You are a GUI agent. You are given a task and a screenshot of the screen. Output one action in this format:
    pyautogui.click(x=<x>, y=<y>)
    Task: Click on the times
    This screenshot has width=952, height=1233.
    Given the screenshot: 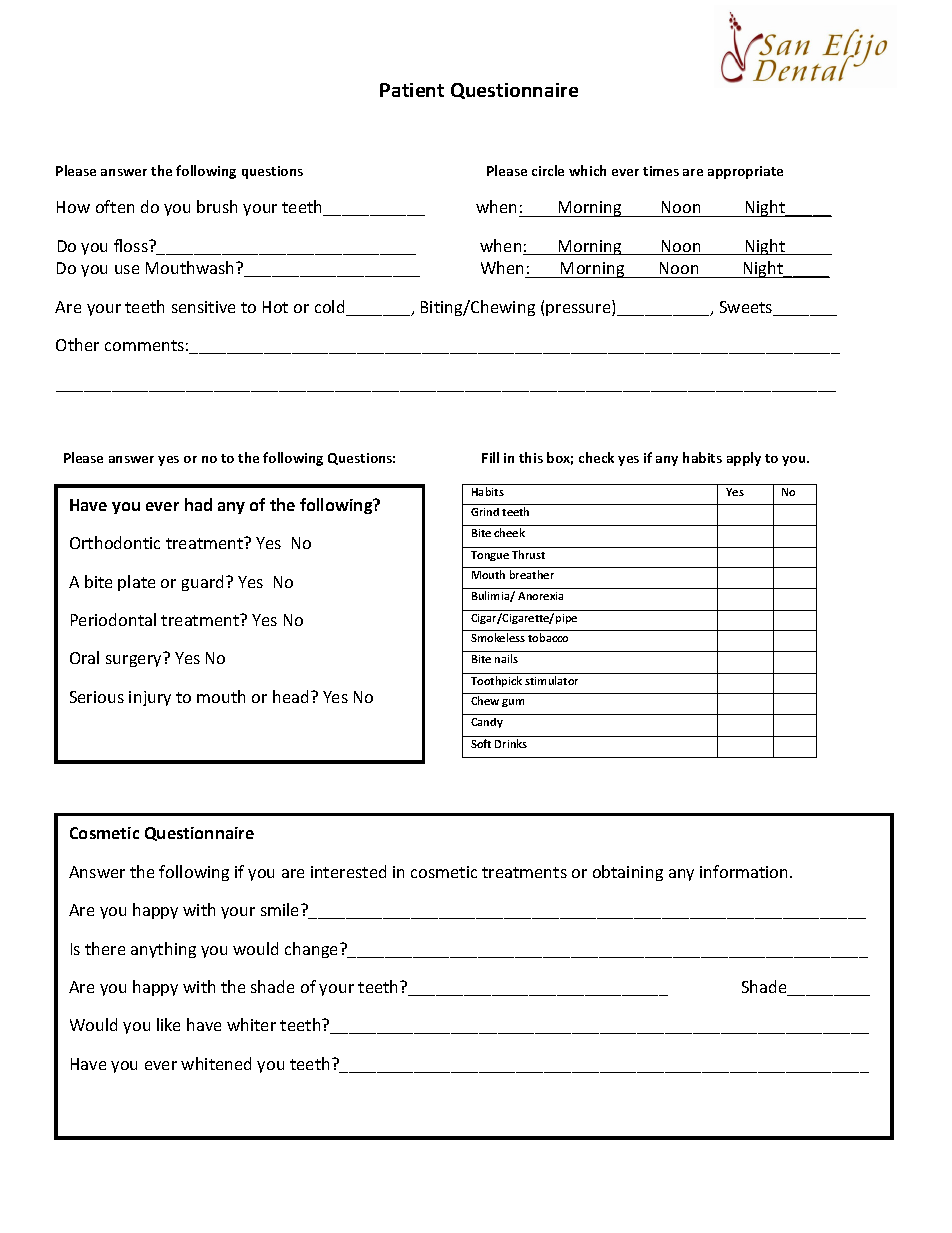 What is the action you would take?
    pyautogui.click(x=661, y=171)
